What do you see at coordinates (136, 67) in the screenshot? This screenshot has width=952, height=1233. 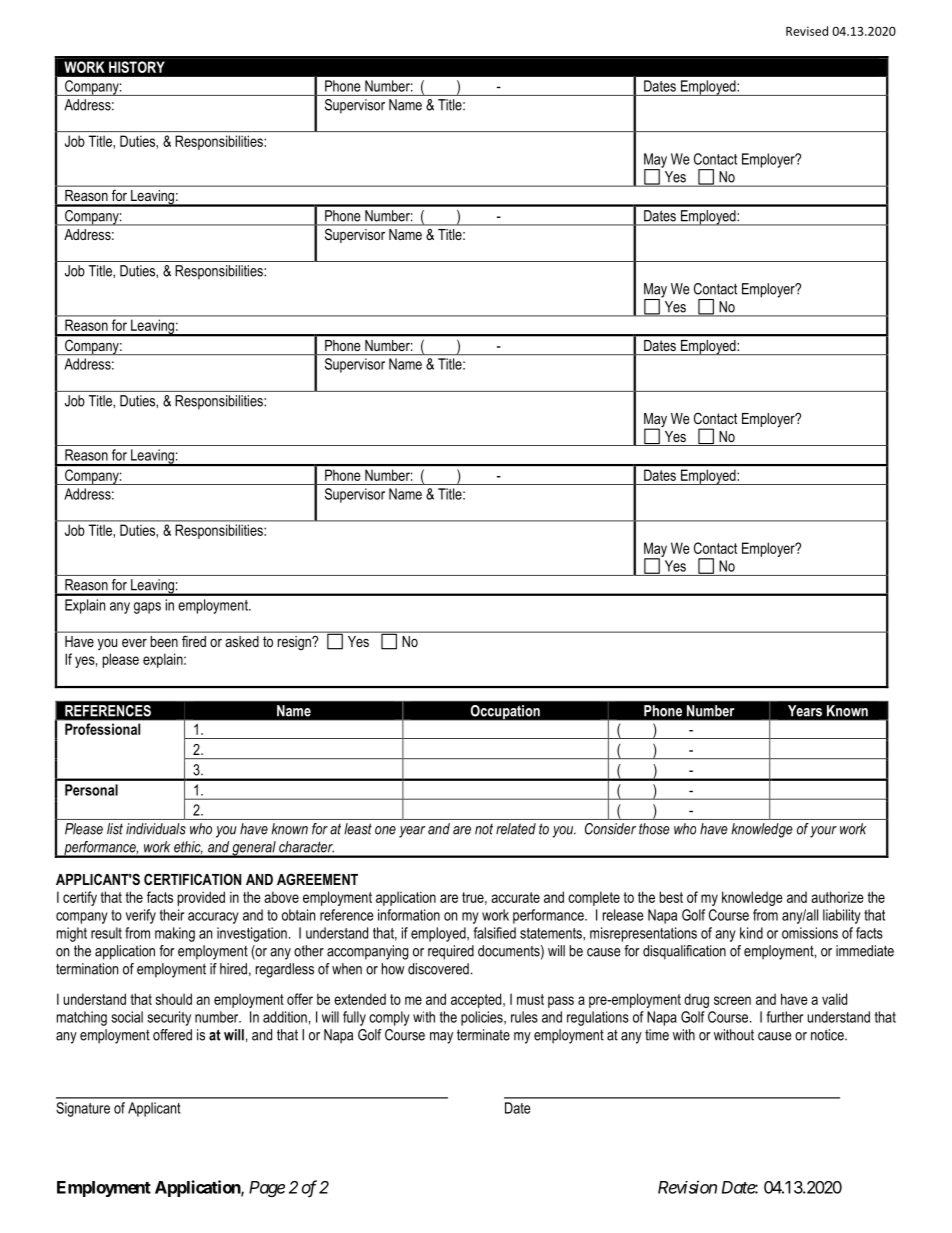 I see `HISTORY` at bounding box center [136, 67].
